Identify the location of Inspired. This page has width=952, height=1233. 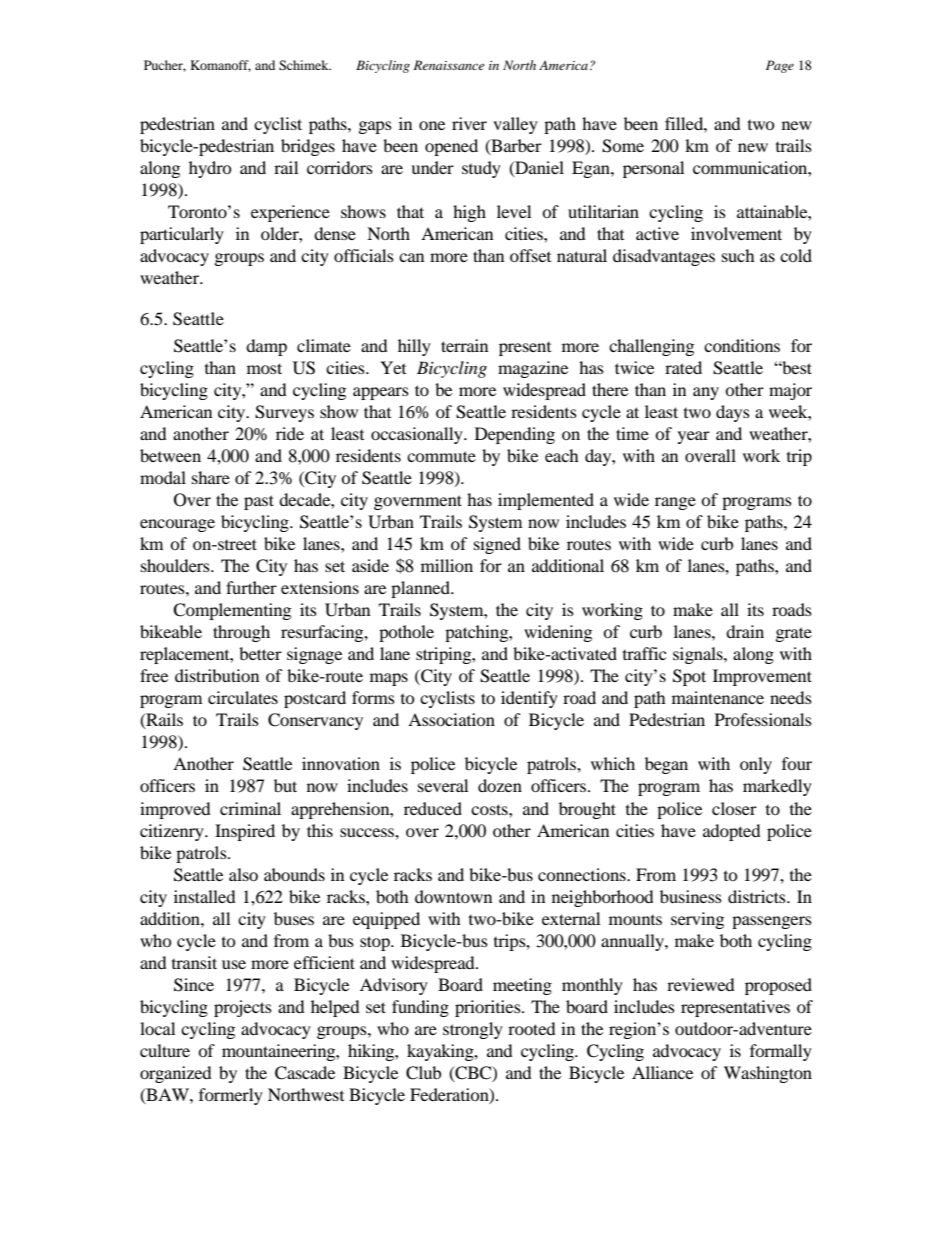
(245, 832).
